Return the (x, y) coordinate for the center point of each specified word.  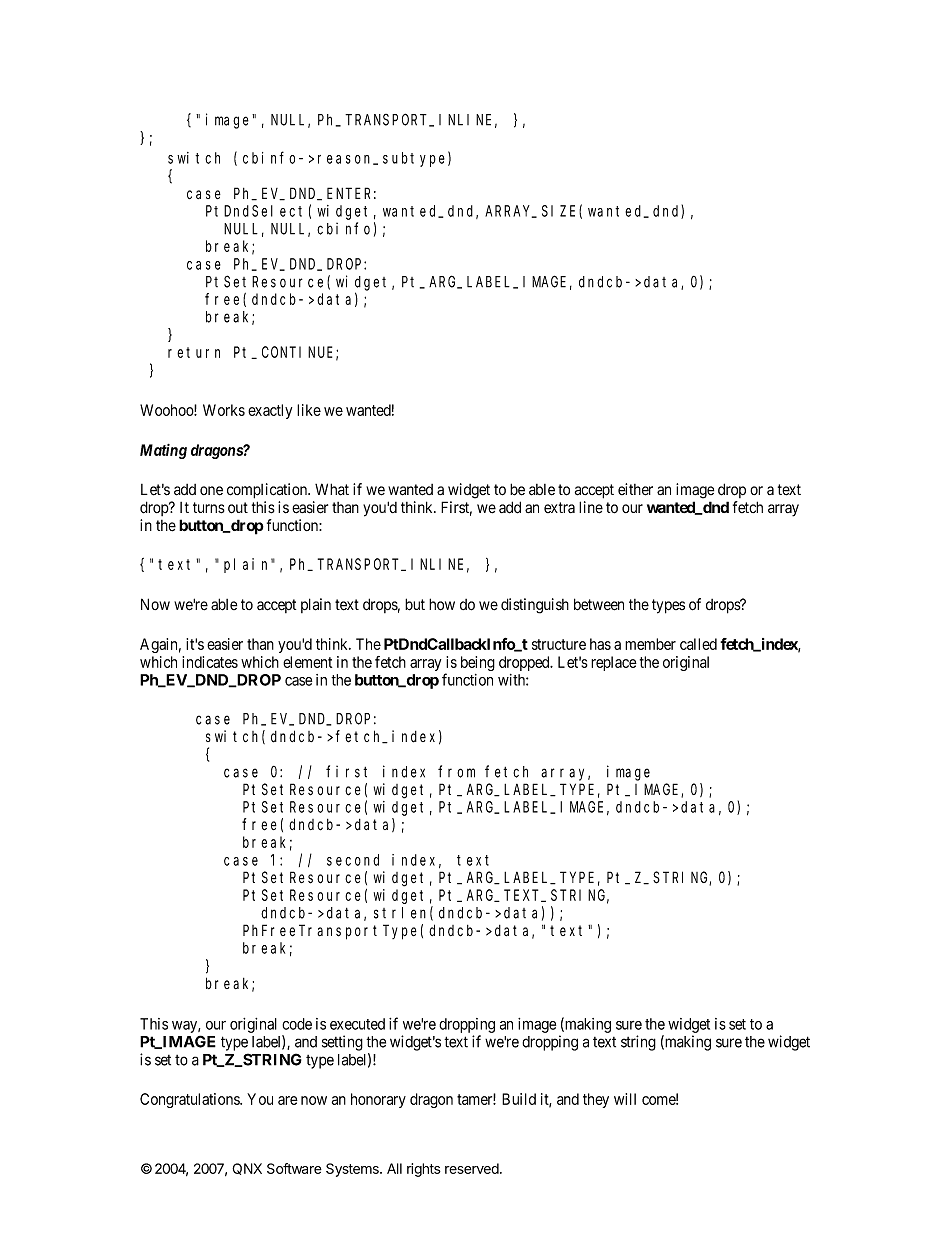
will (625, 1099)
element (307, 662)
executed (357, 1024)
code (297, 1024)
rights (424, 1170)
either (635, 489)
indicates (210, 662)
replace (614, 663)
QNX (247, 1169)
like (309, 410)
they (596, 1100)
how (442, 604)
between (599, 604)
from (456, 771)
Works (224, 410)
